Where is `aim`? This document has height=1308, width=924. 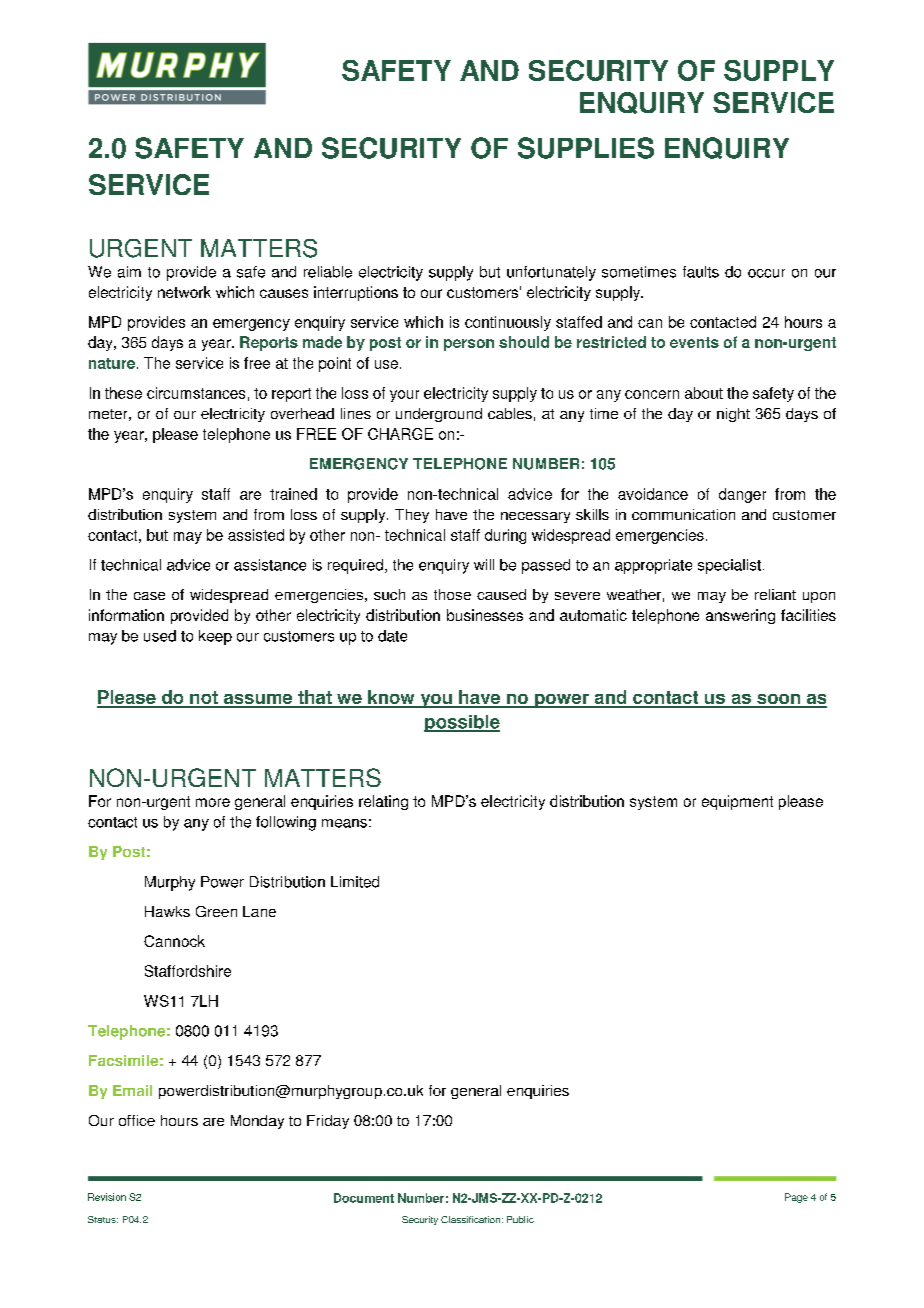
aim is located at coordinates (129, 272).
